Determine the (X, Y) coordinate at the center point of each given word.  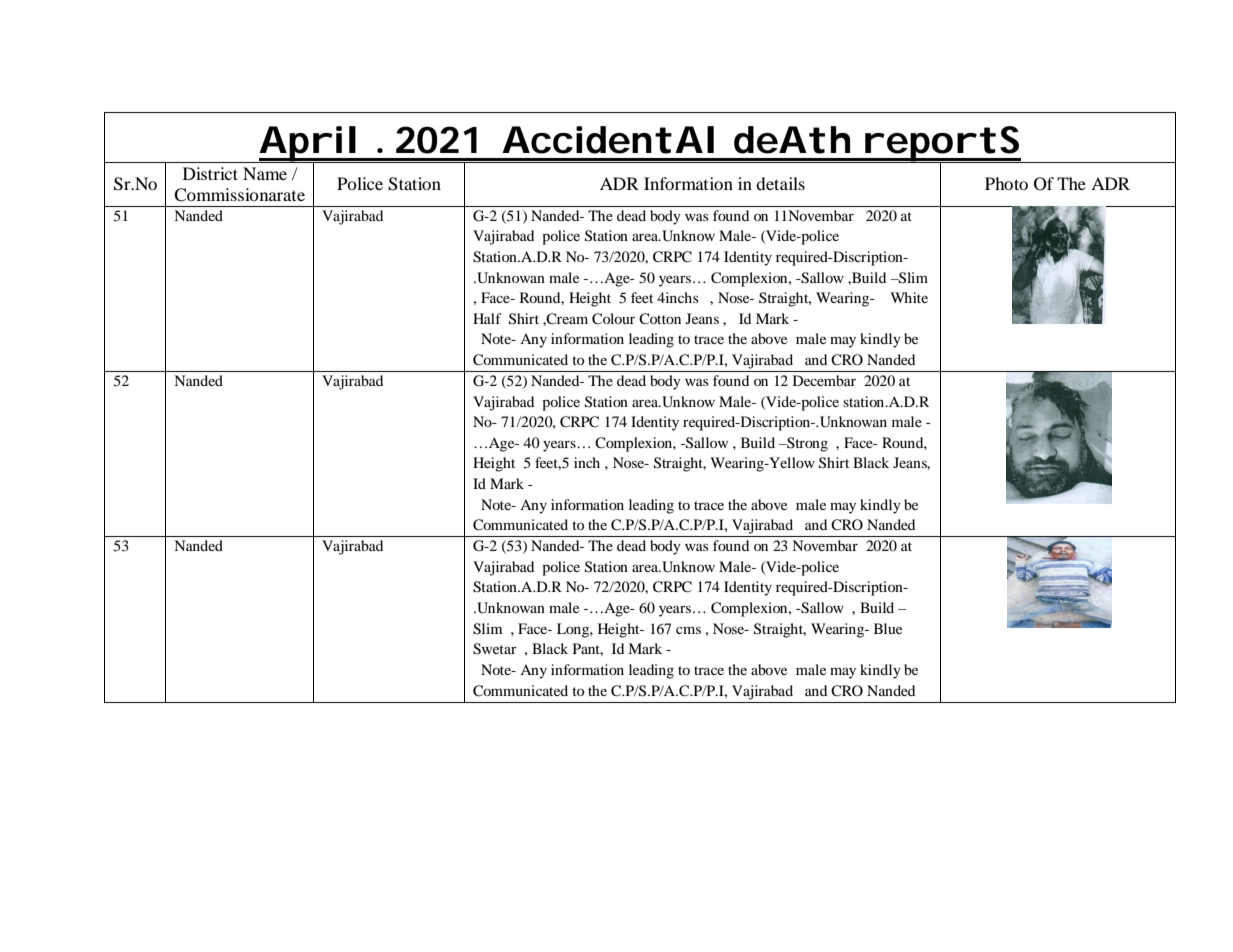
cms (688, 630)
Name (265, 173)
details (780, 183)
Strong (806, 444)
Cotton (660, 319)
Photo (1006, 183)
